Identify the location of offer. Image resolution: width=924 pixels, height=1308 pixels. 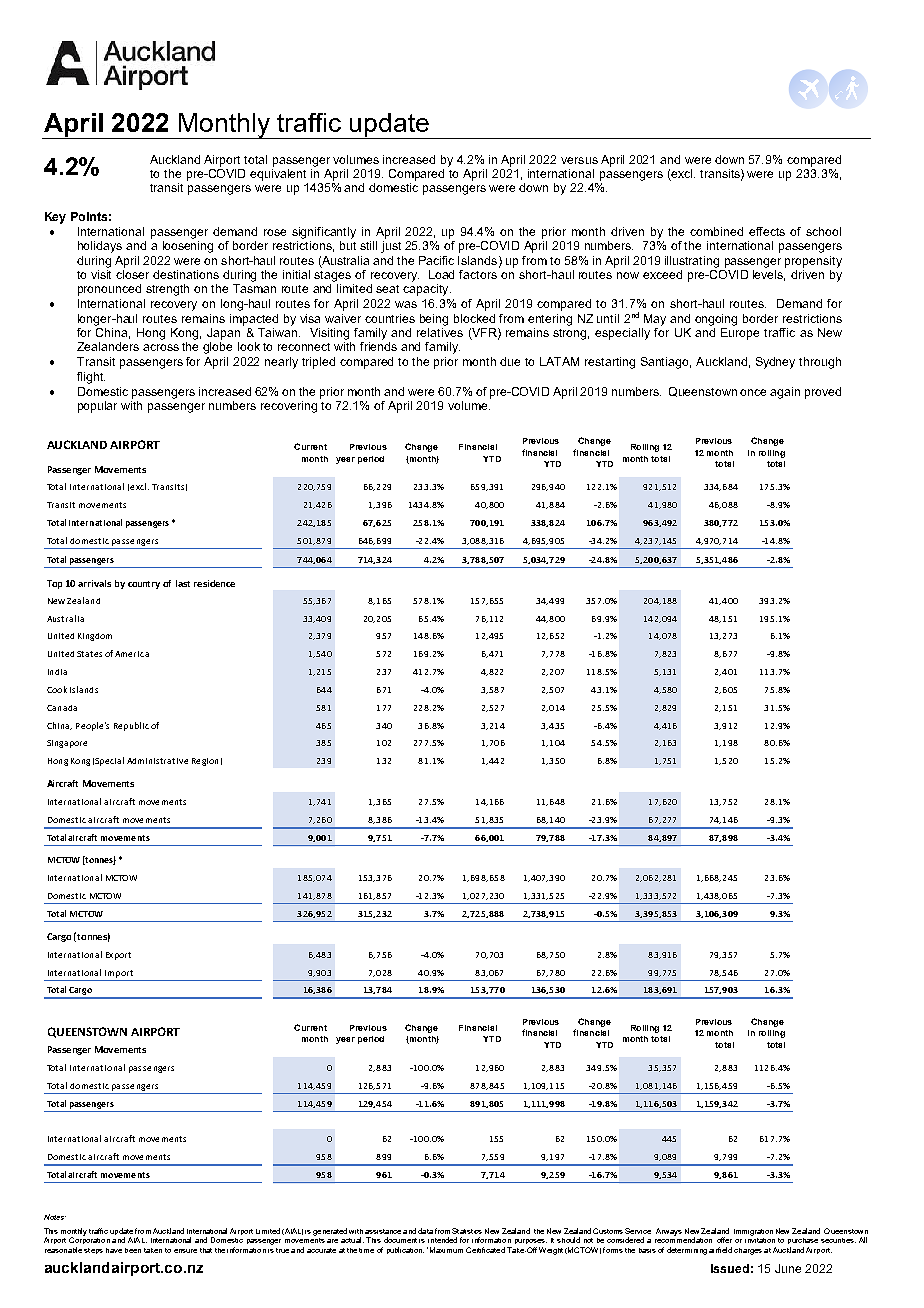
(724, 1240).
